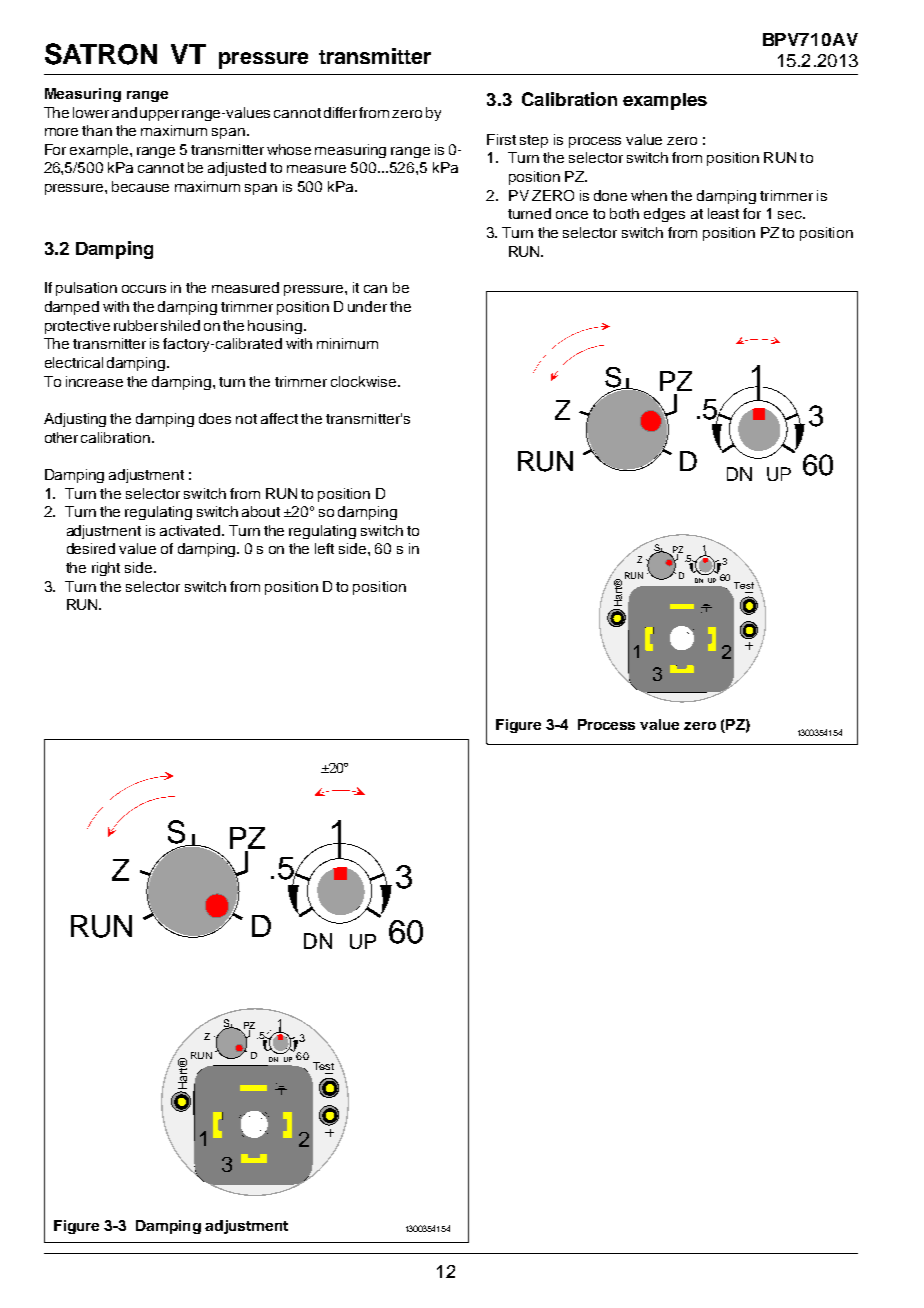 This screenshot has height=1308, width=924. I want to click on does, so click(215, 418).
